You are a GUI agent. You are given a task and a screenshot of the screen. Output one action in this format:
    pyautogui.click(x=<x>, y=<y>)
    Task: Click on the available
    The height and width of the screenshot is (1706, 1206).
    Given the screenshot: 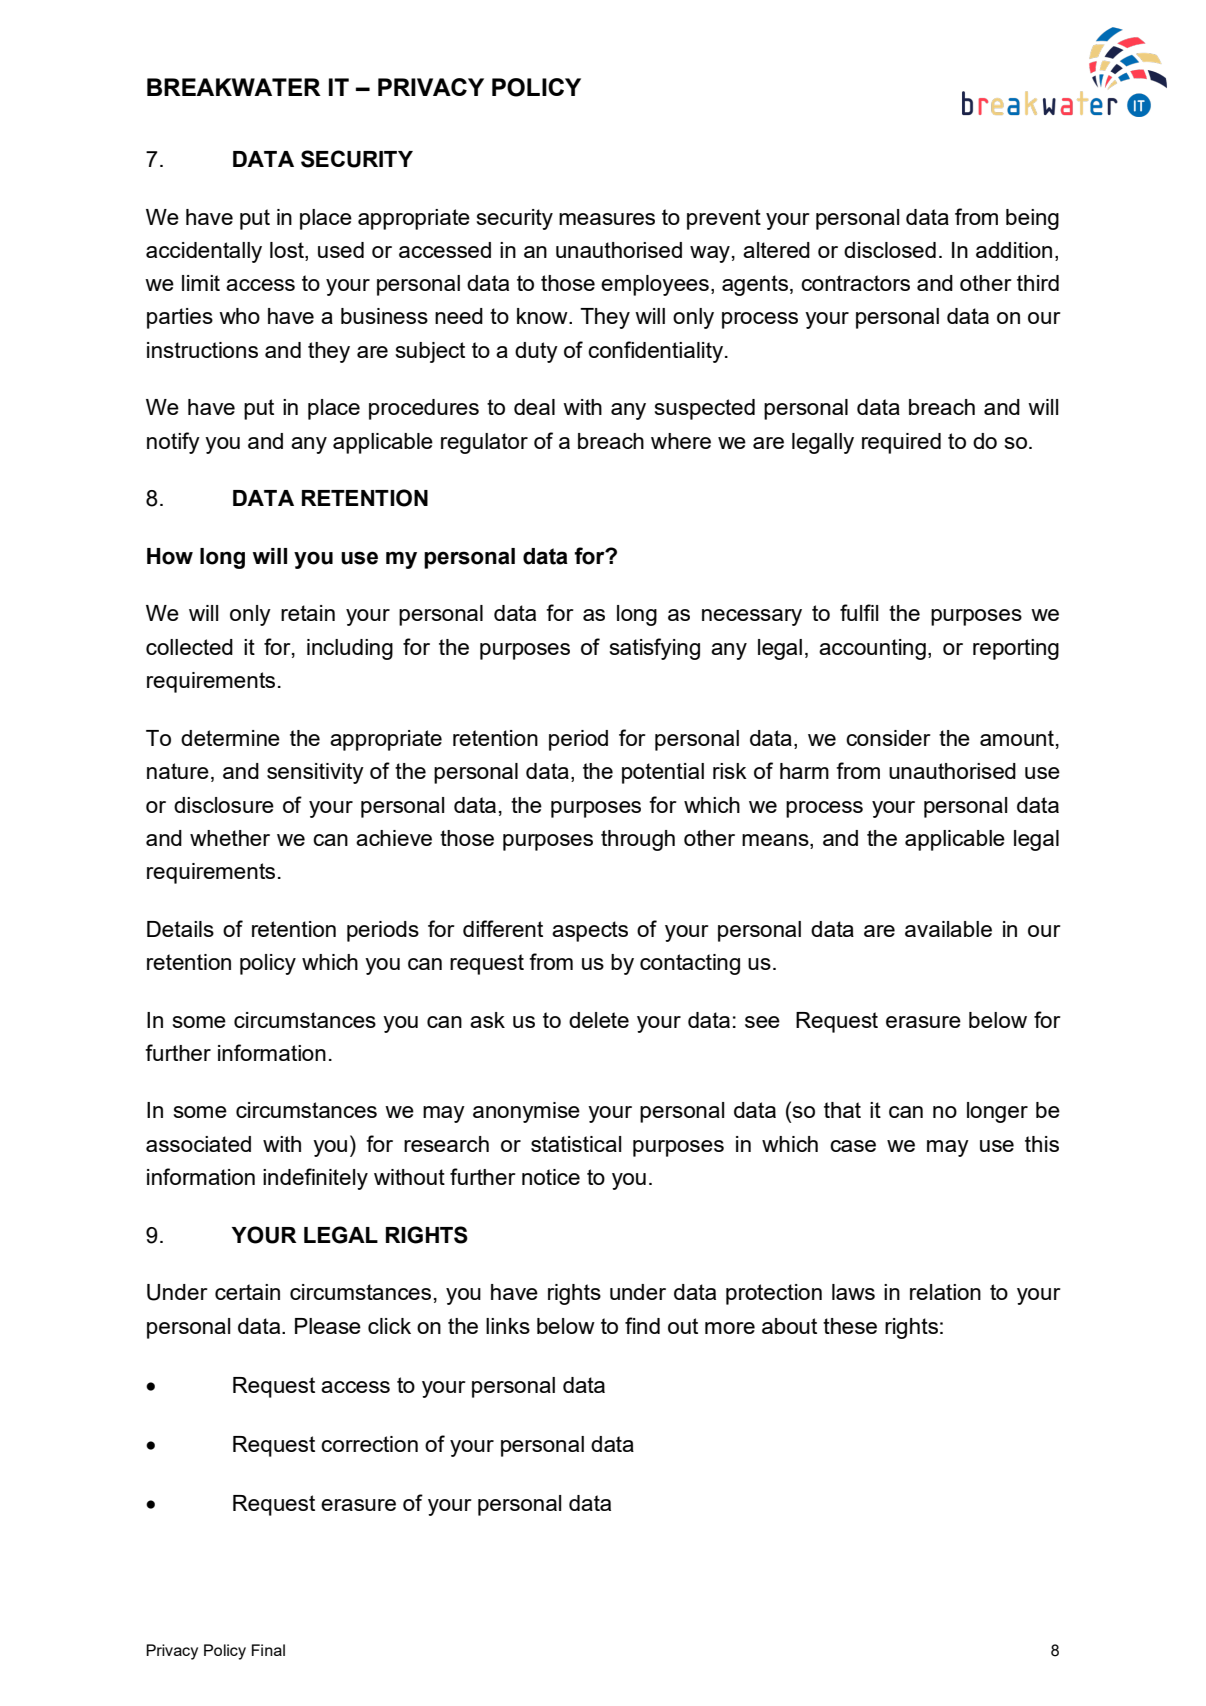 What is the action you would take?
    pyautogui.click(x=948, y=929)
